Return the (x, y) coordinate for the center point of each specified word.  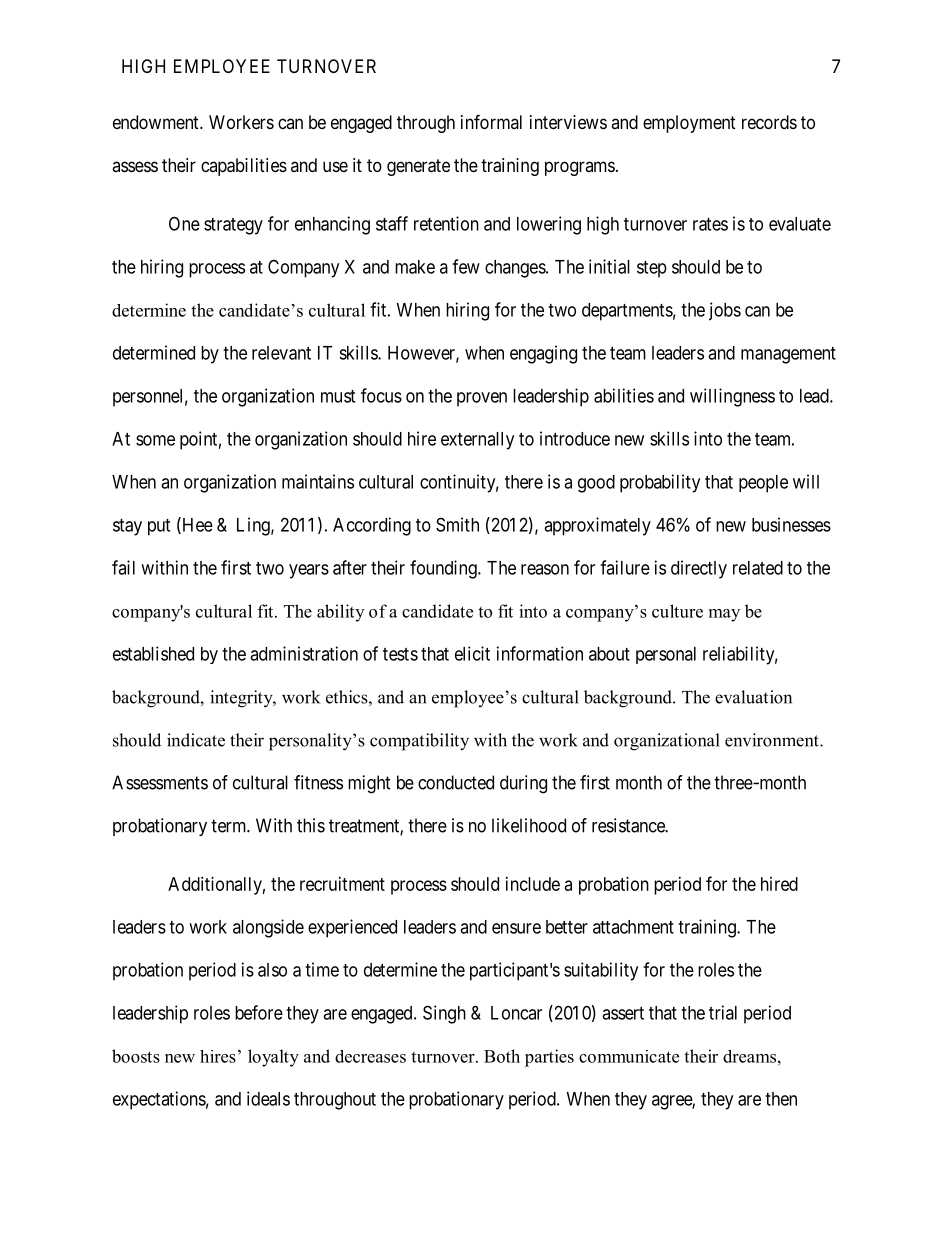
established (153, 653)
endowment (157, 122)
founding (444, 569)
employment (689, 124)
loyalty (273, 1058)
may (724, 615)
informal (491, 121)
